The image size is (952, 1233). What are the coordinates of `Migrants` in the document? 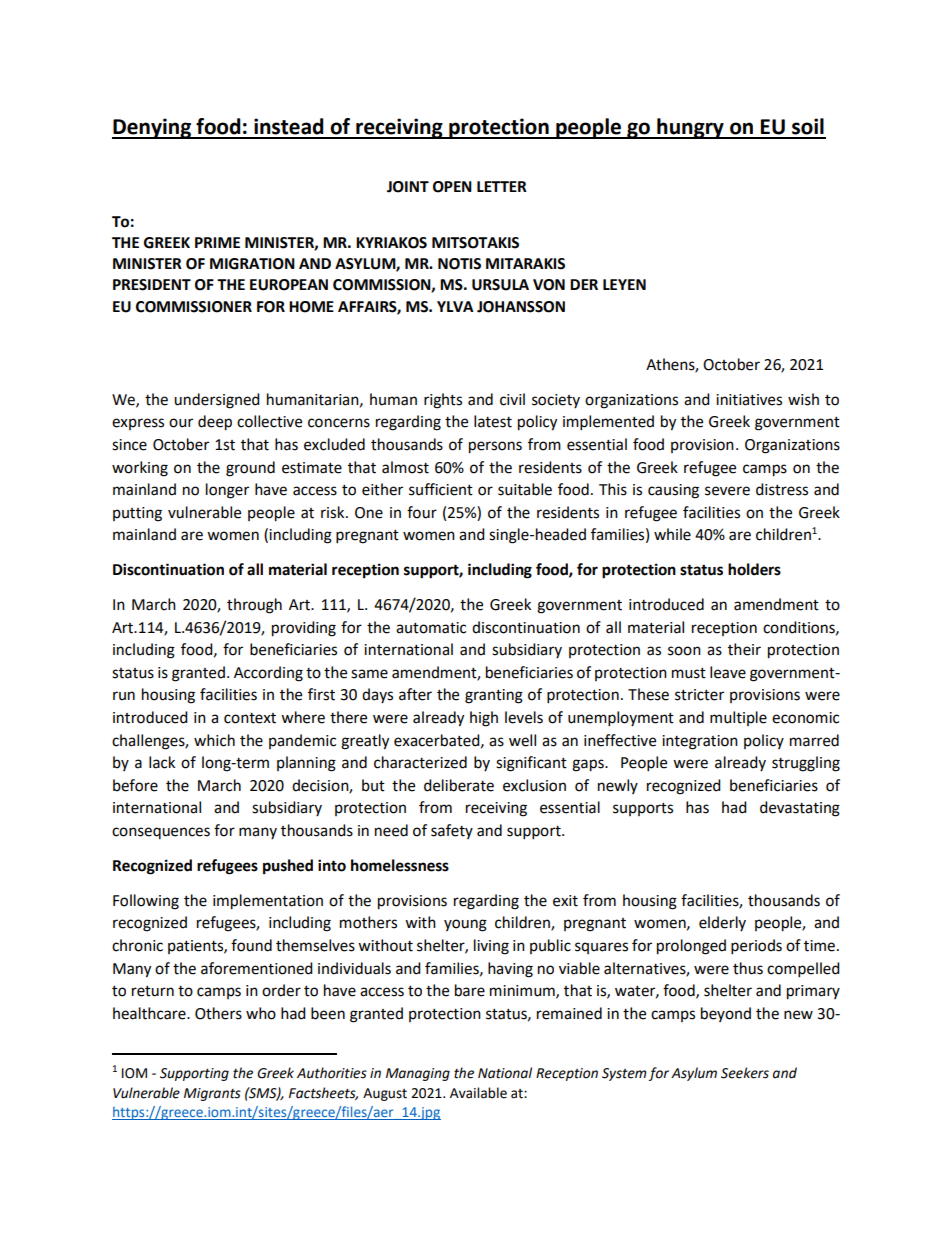 It's located at (212, 1094).
